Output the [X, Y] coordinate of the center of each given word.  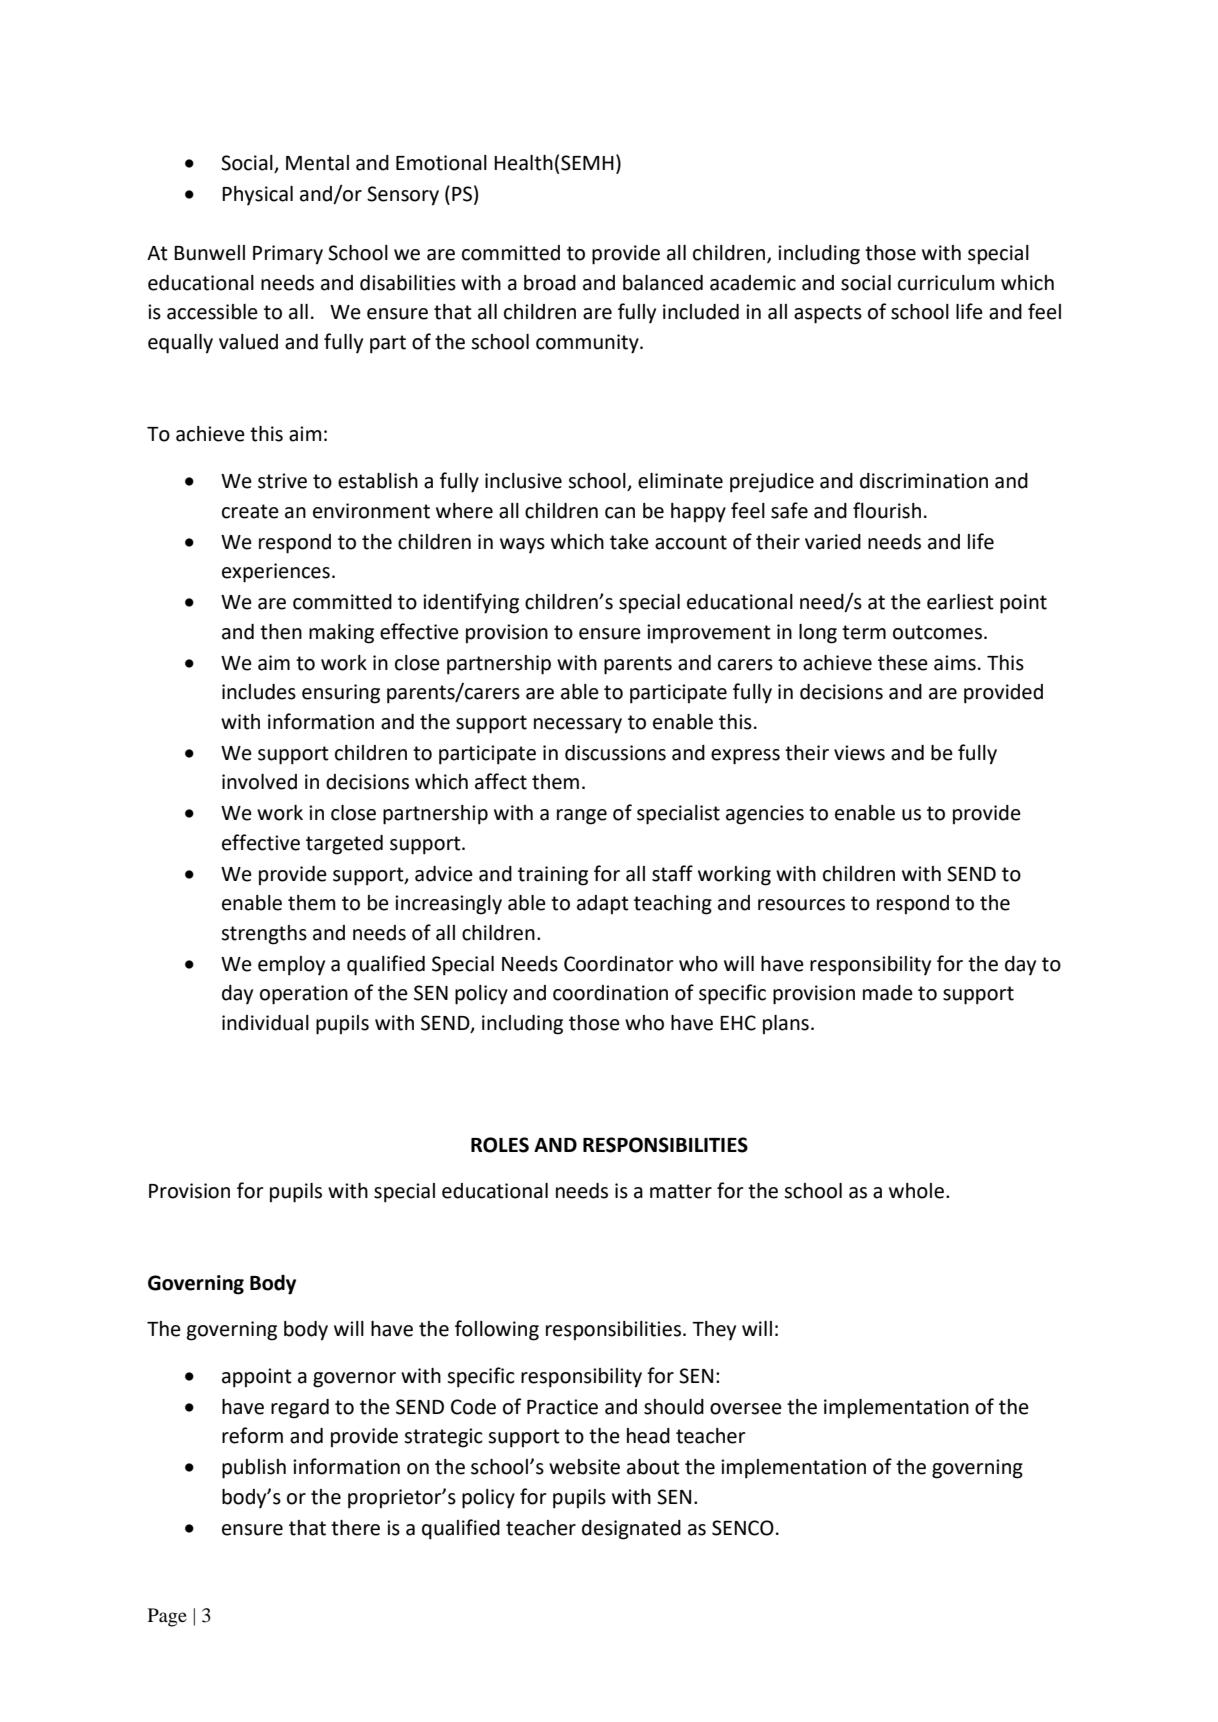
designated [631, 1530]
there [355, 1528]
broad [550, 283]
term [864, 632]
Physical [257, 196]
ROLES [500, 1145]
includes [259, 692]
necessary [578, 726]
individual [265, 1023]
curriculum [946, 283]
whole [916, 1191]
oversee [746, 1409]
